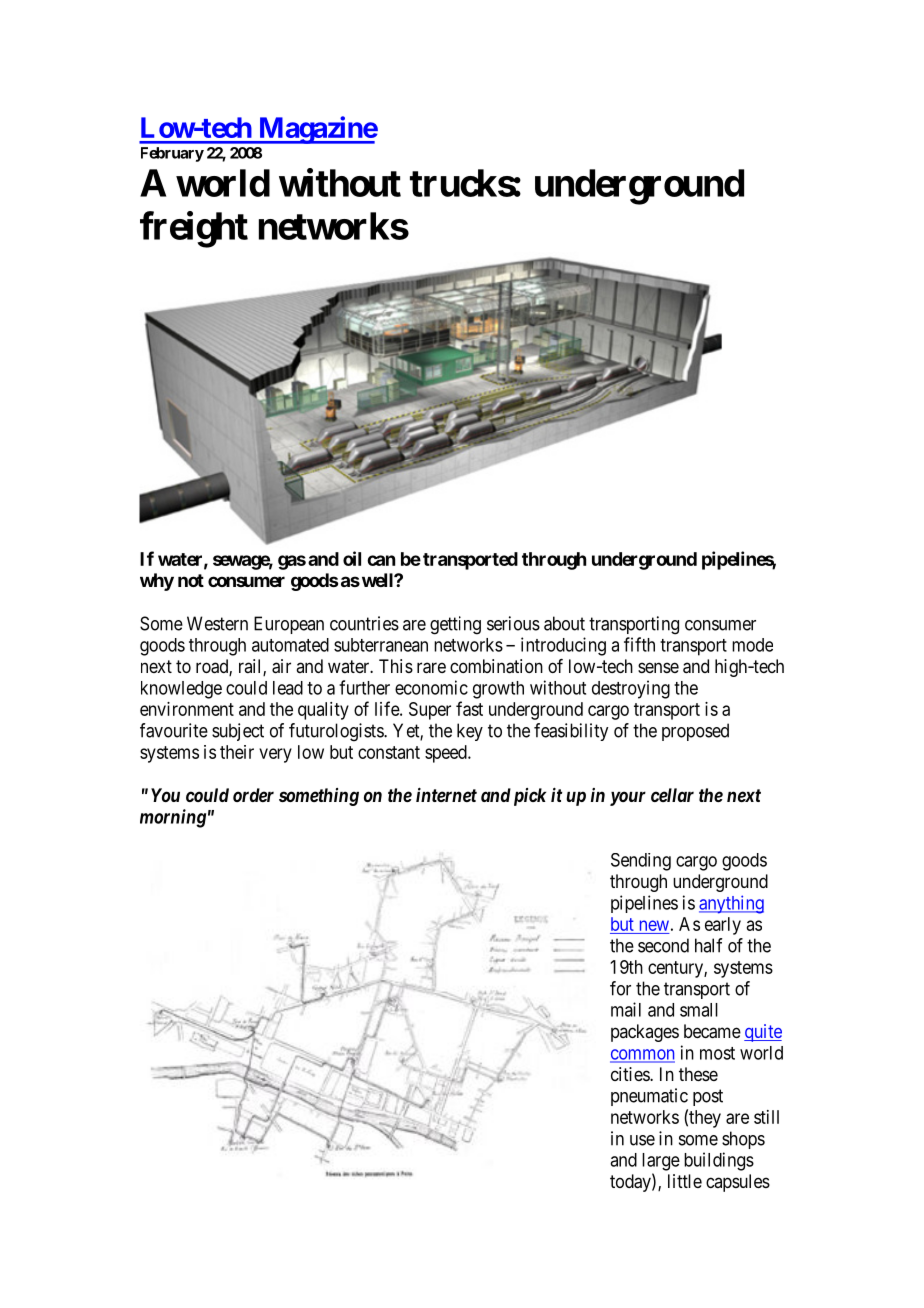 The height and width of the document is (1308, 924). What do you see at coordinates (381, 560) in the document?
I see `can` at bounding box center [381, 560].
